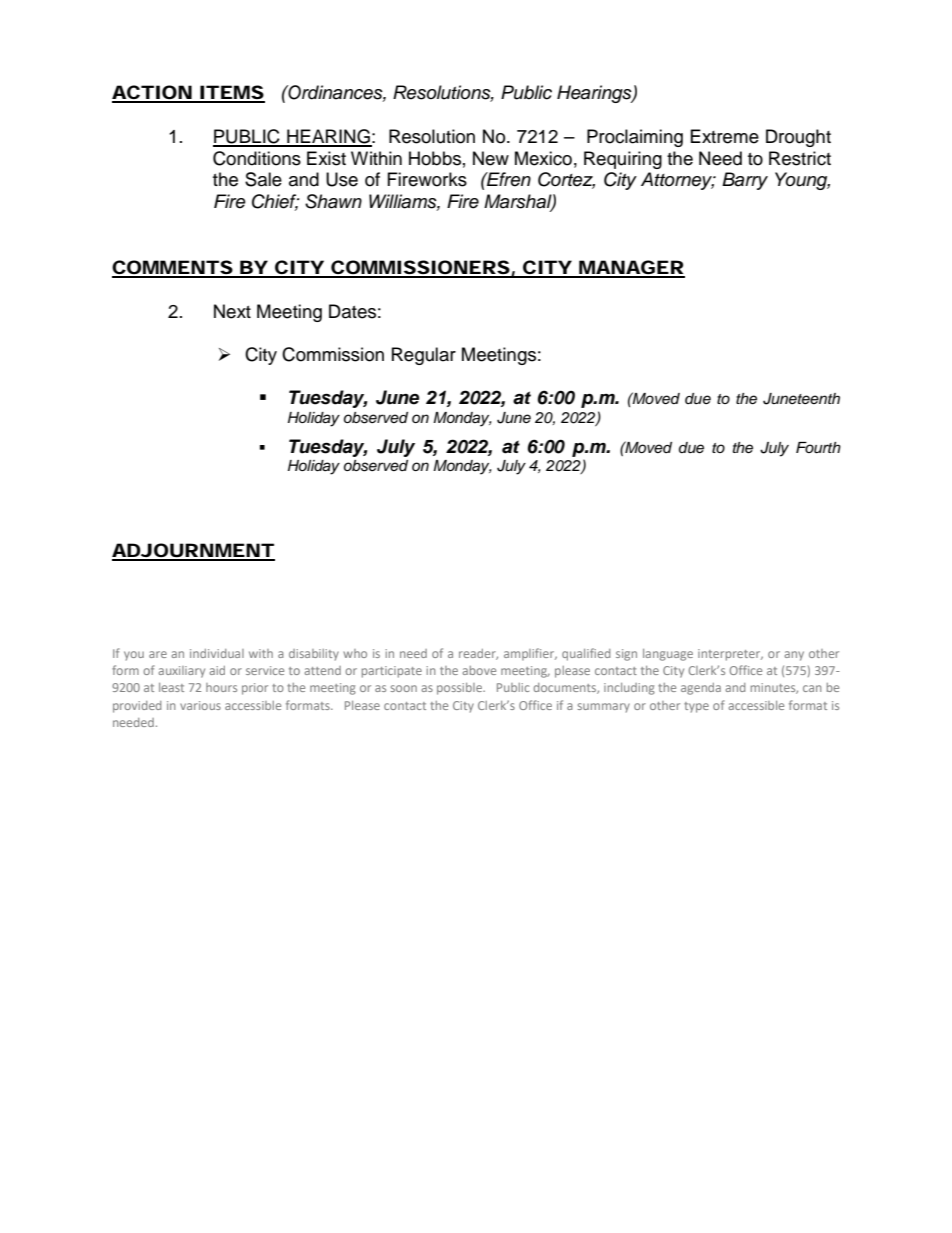 The height and width of the image is (1233, 952). I want to click on hours, so click(221, 687).
